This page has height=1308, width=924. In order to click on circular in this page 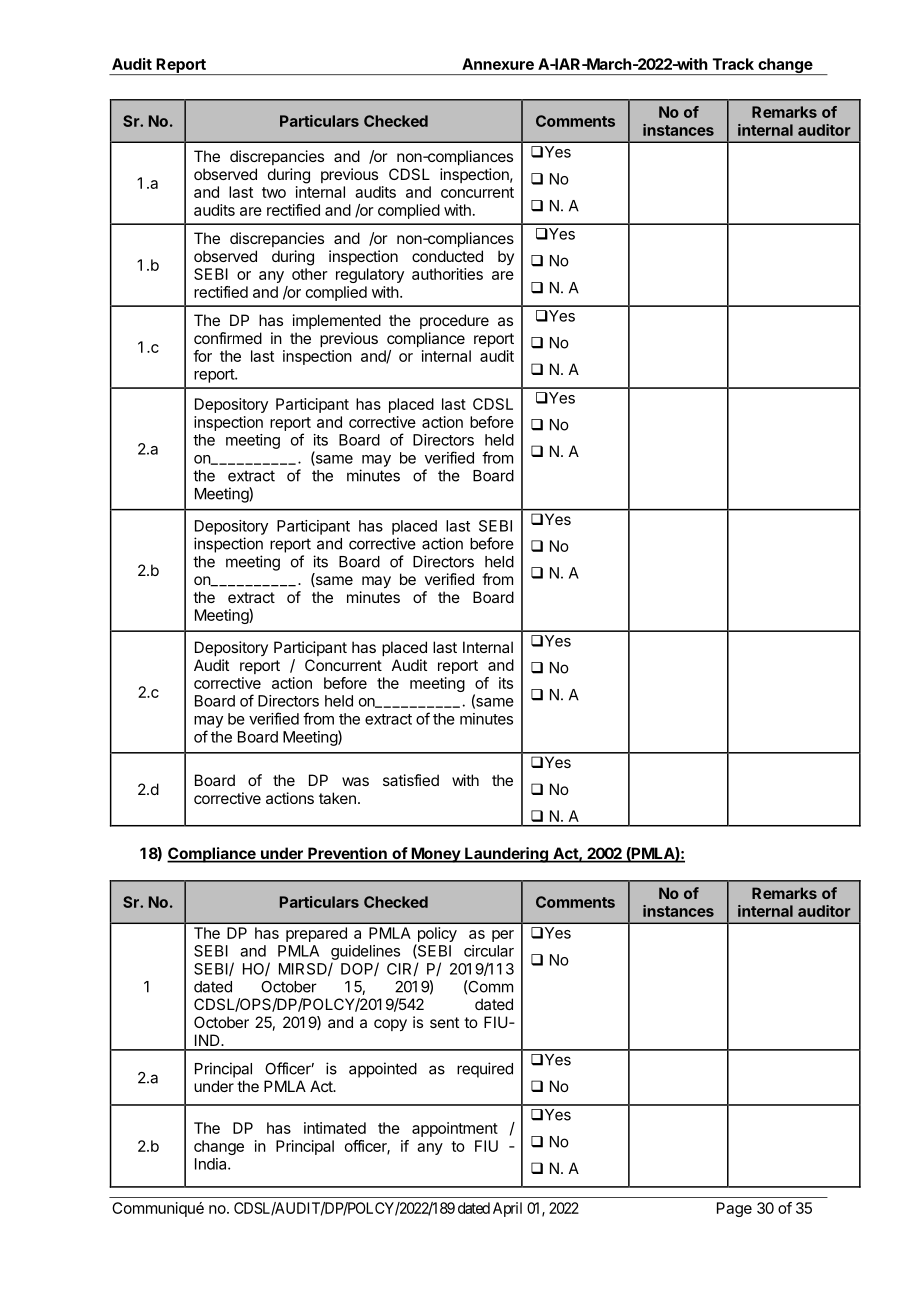, I will do `click(489, 951)`.
